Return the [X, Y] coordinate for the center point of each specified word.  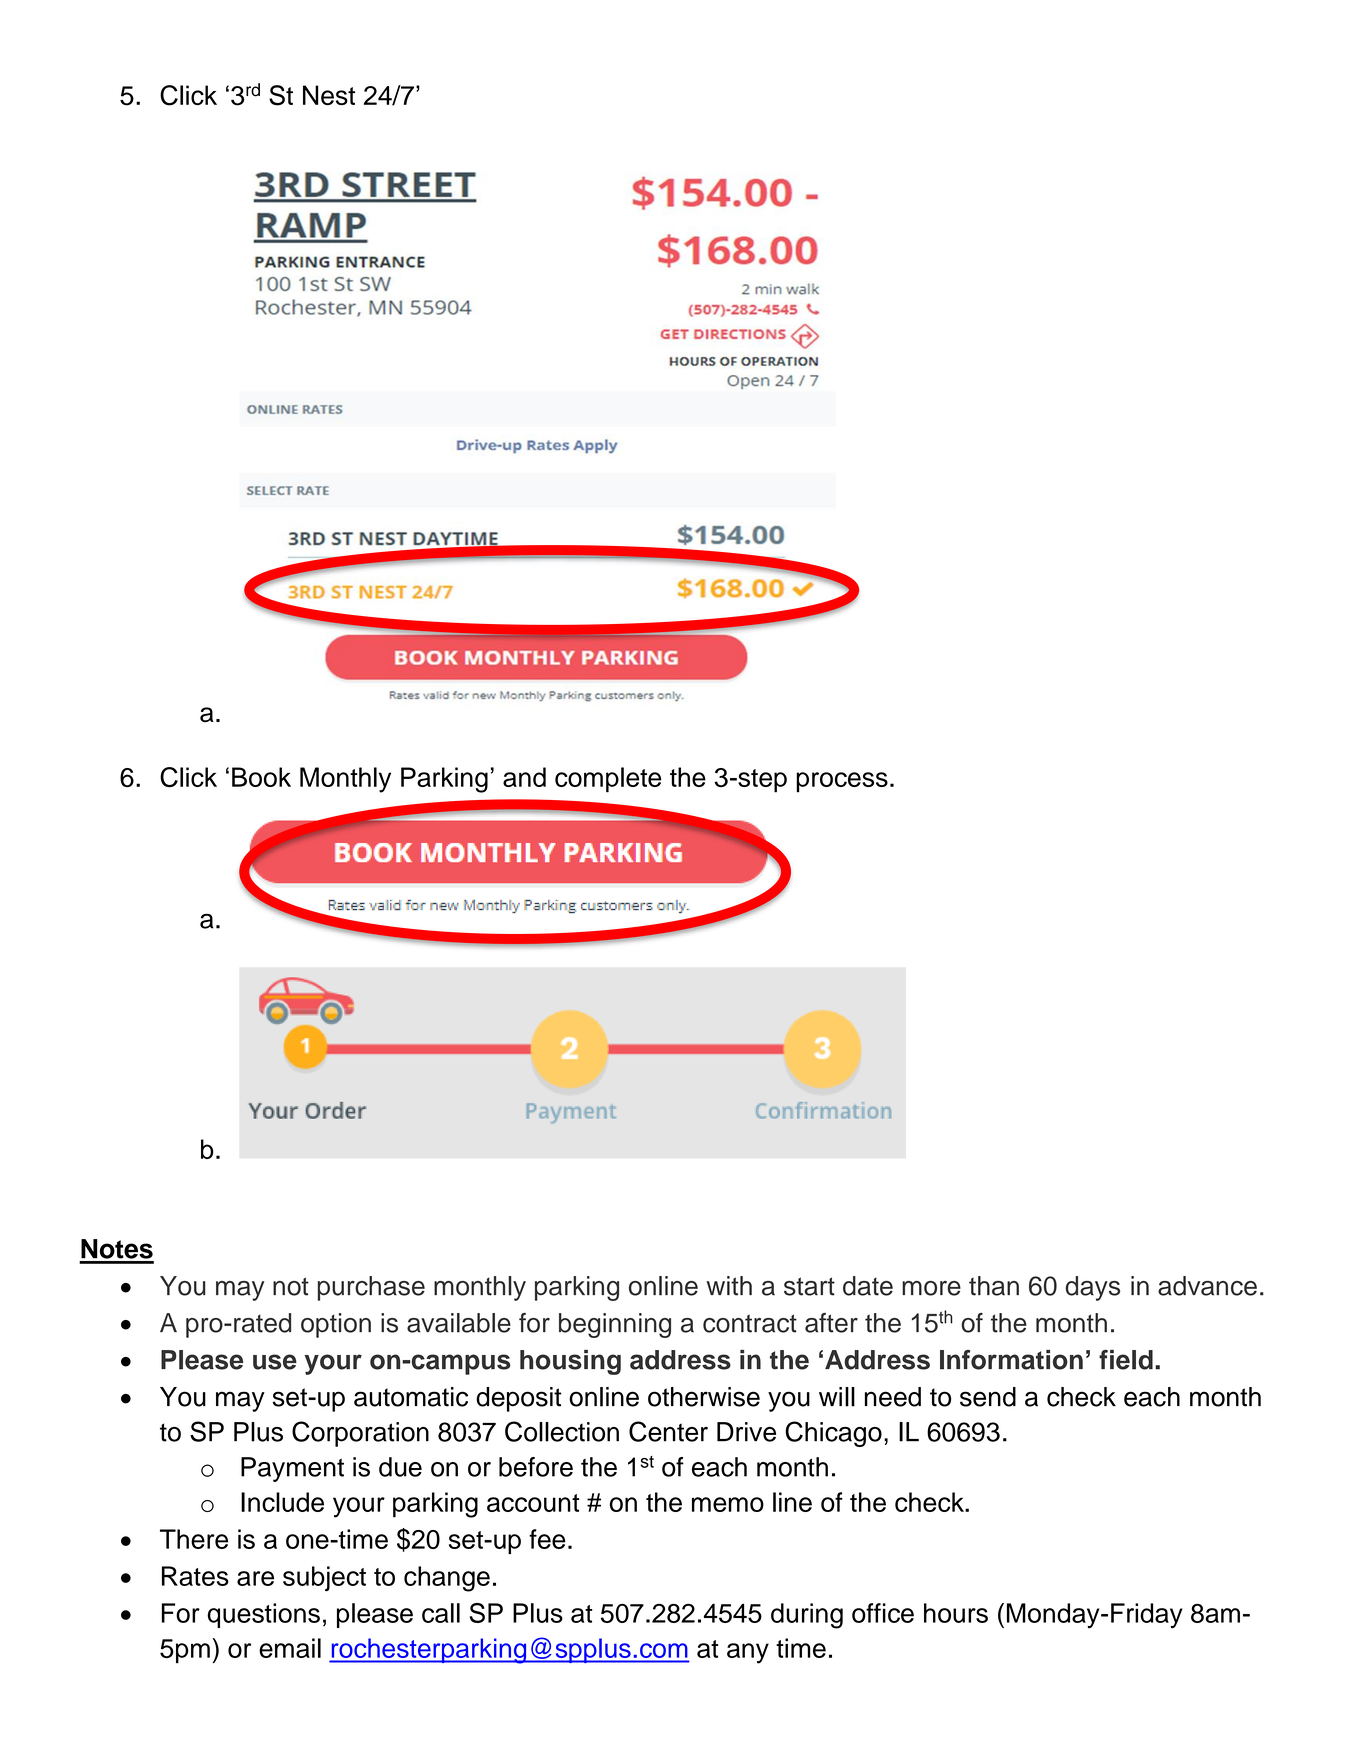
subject [324, 1578]
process [842, 782]
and [524, 777]
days [1092, 1288]
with [729, 1286]
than [994, 1286]
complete [608, 780]
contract [750, 1323]
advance [1207, 1286]
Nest [329, 95]
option [336, 1325]
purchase [371, 1288]
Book [261, 777]
